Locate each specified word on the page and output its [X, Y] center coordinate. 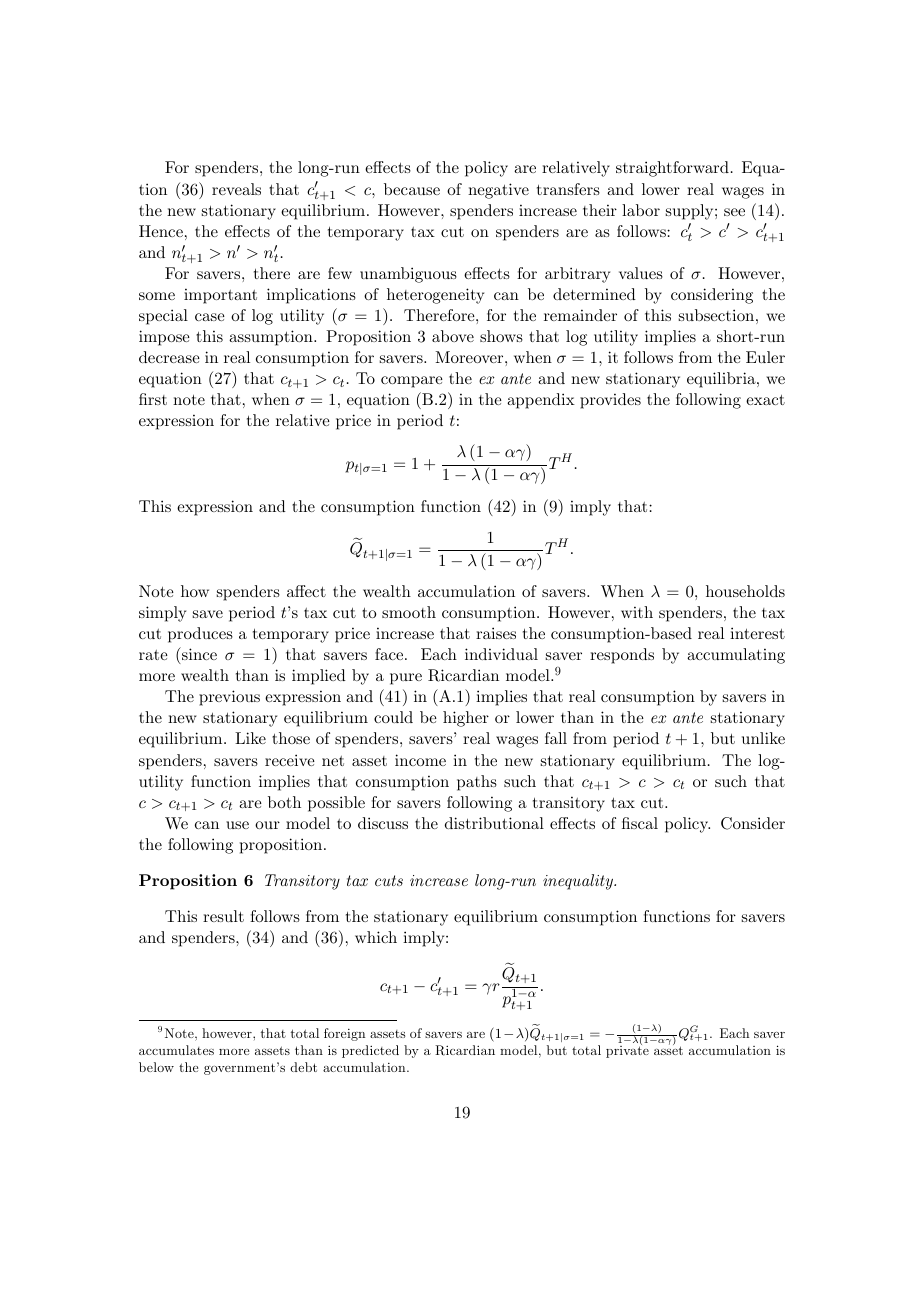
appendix [541, 401]
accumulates [176, 1050]
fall [556, 738]
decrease [169, 357]
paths [477, 783]
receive [290, 760]
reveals [236, 189]
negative [498, 191]
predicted [370, 1051]
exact [765, 399]
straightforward [672, 169]
